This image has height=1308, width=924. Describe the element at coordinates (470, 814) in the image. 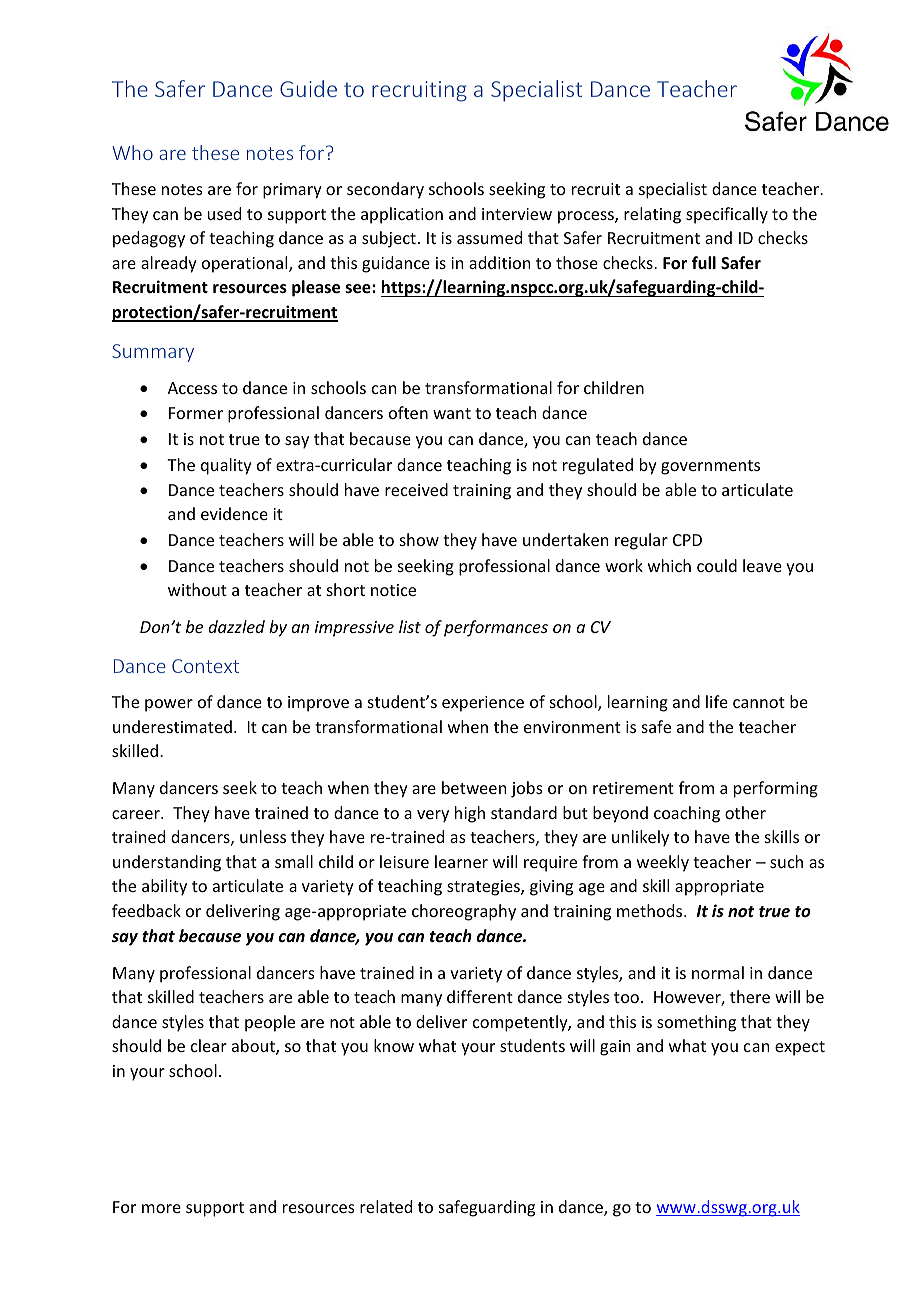

I see `high` at that location.
